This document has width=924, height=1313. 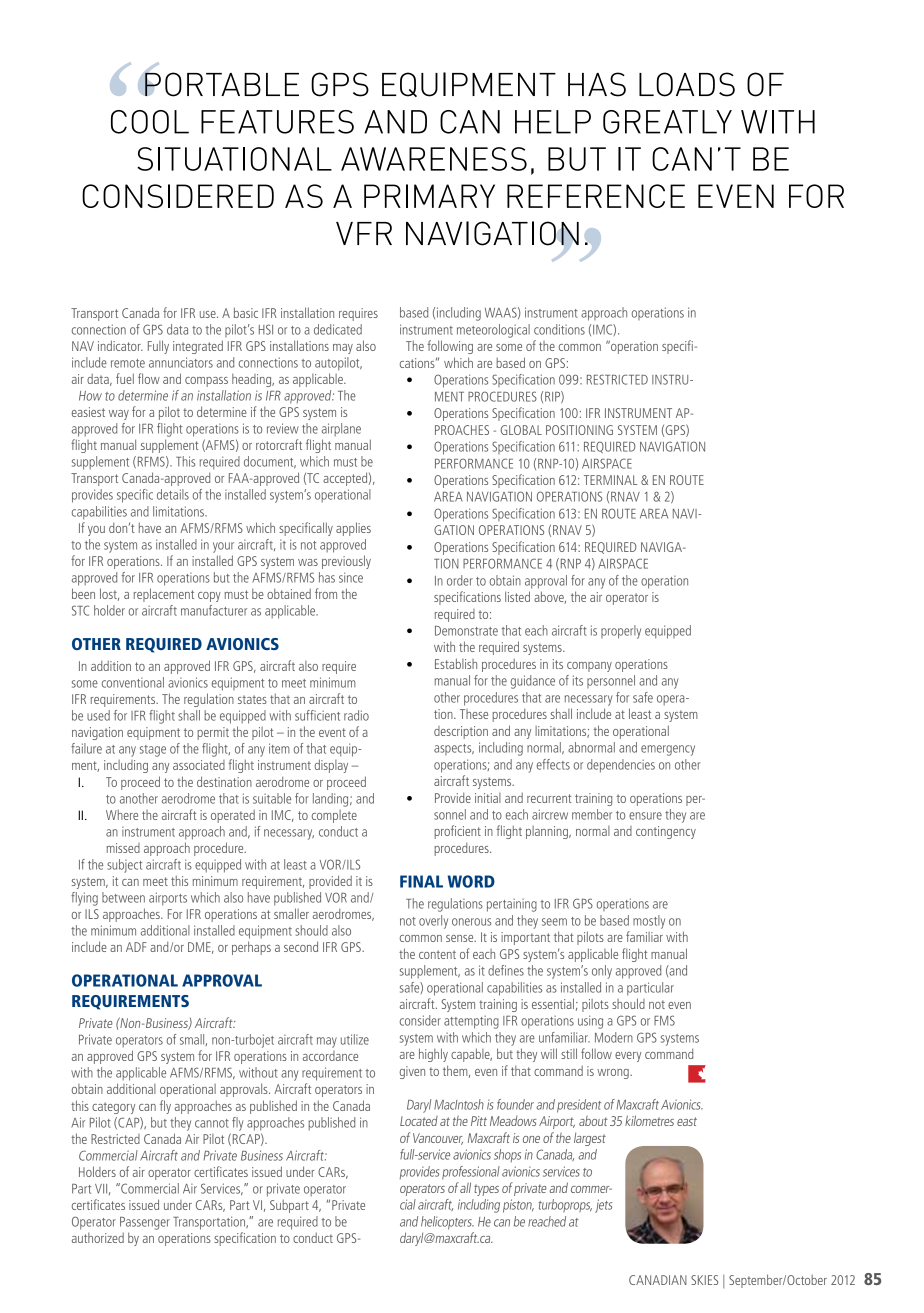 I want to click on dedicated, so click(x=338, y=329).
